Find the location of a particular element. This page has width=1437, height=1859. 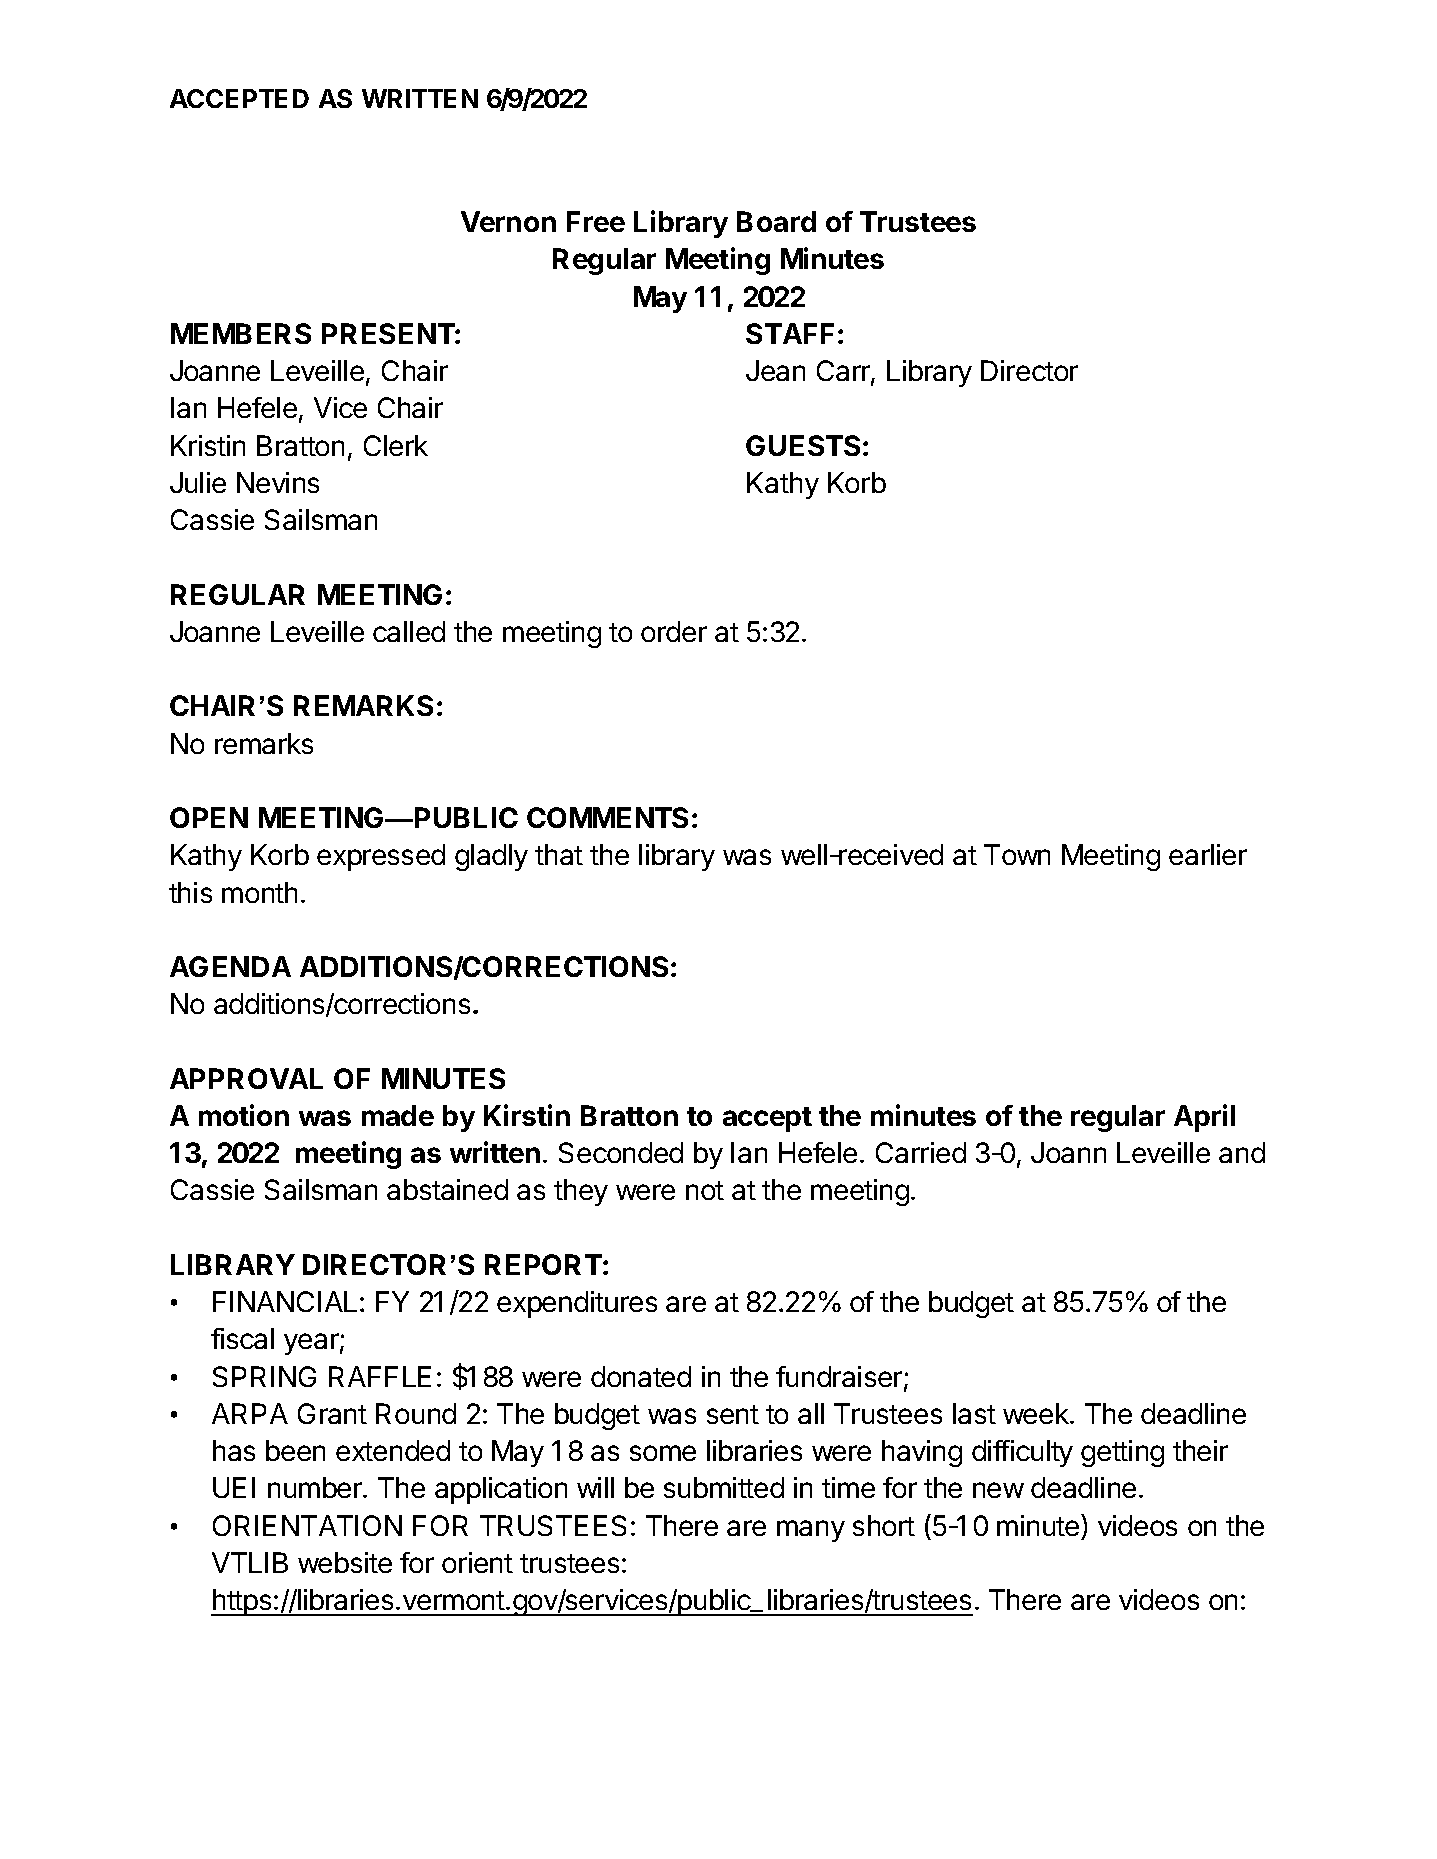

month is located at coordinates (259, 892).
